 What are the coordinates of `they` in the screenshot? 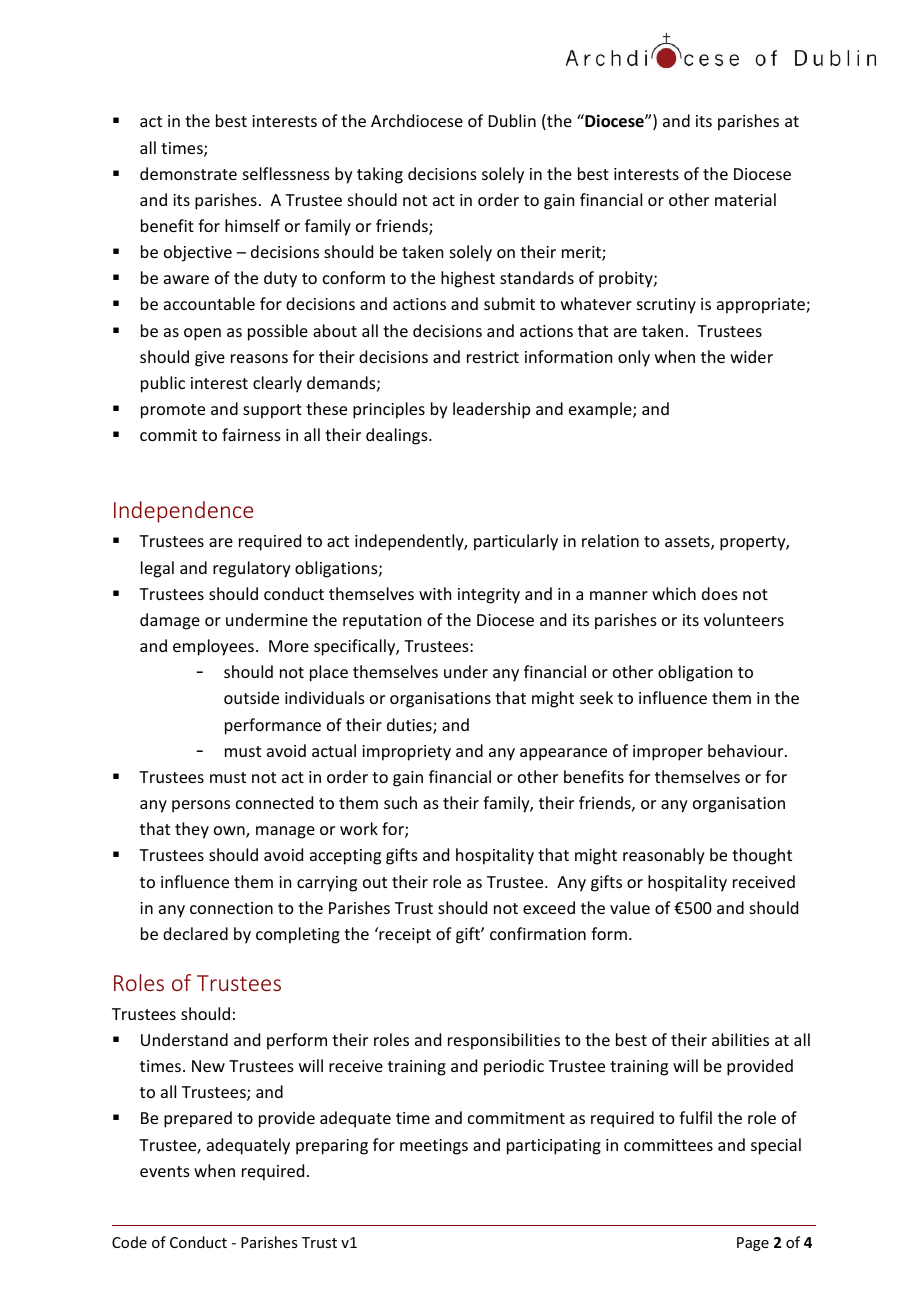 It's located at (192, 830).
